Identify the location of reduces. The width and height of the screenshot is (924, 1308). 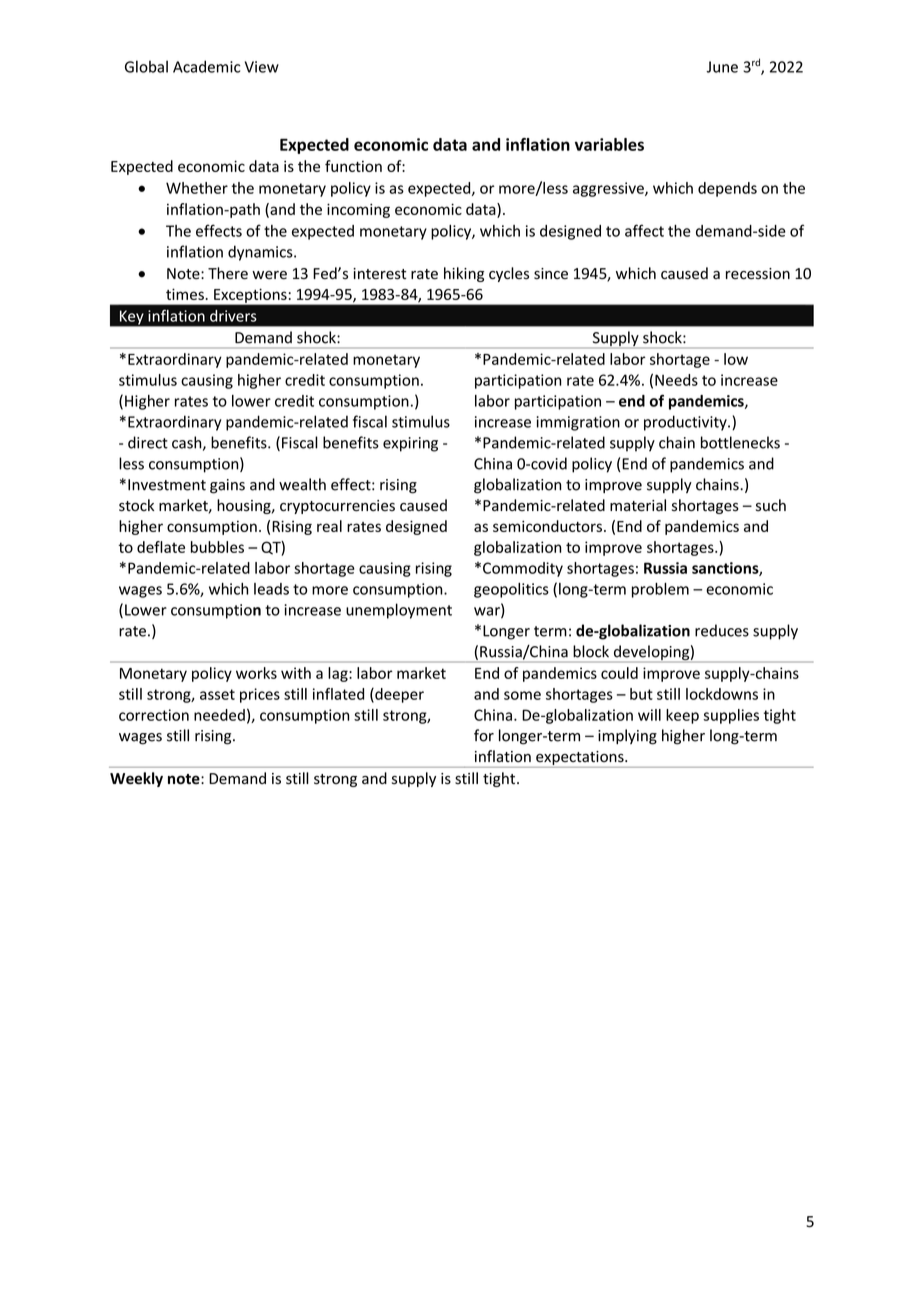
(722, 630).
